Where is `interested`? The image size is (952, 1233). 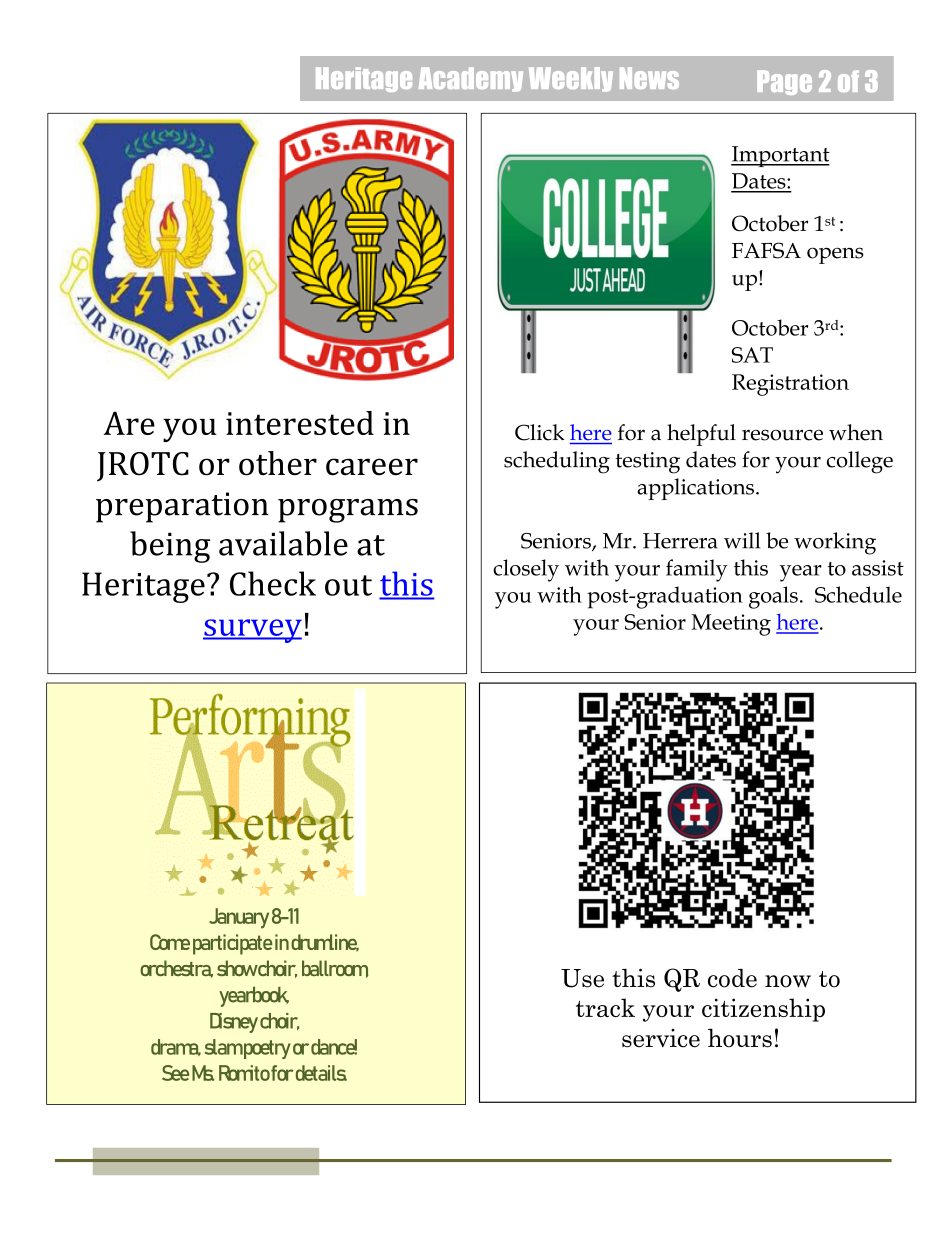 interested is located at coordinates (300, 423).
